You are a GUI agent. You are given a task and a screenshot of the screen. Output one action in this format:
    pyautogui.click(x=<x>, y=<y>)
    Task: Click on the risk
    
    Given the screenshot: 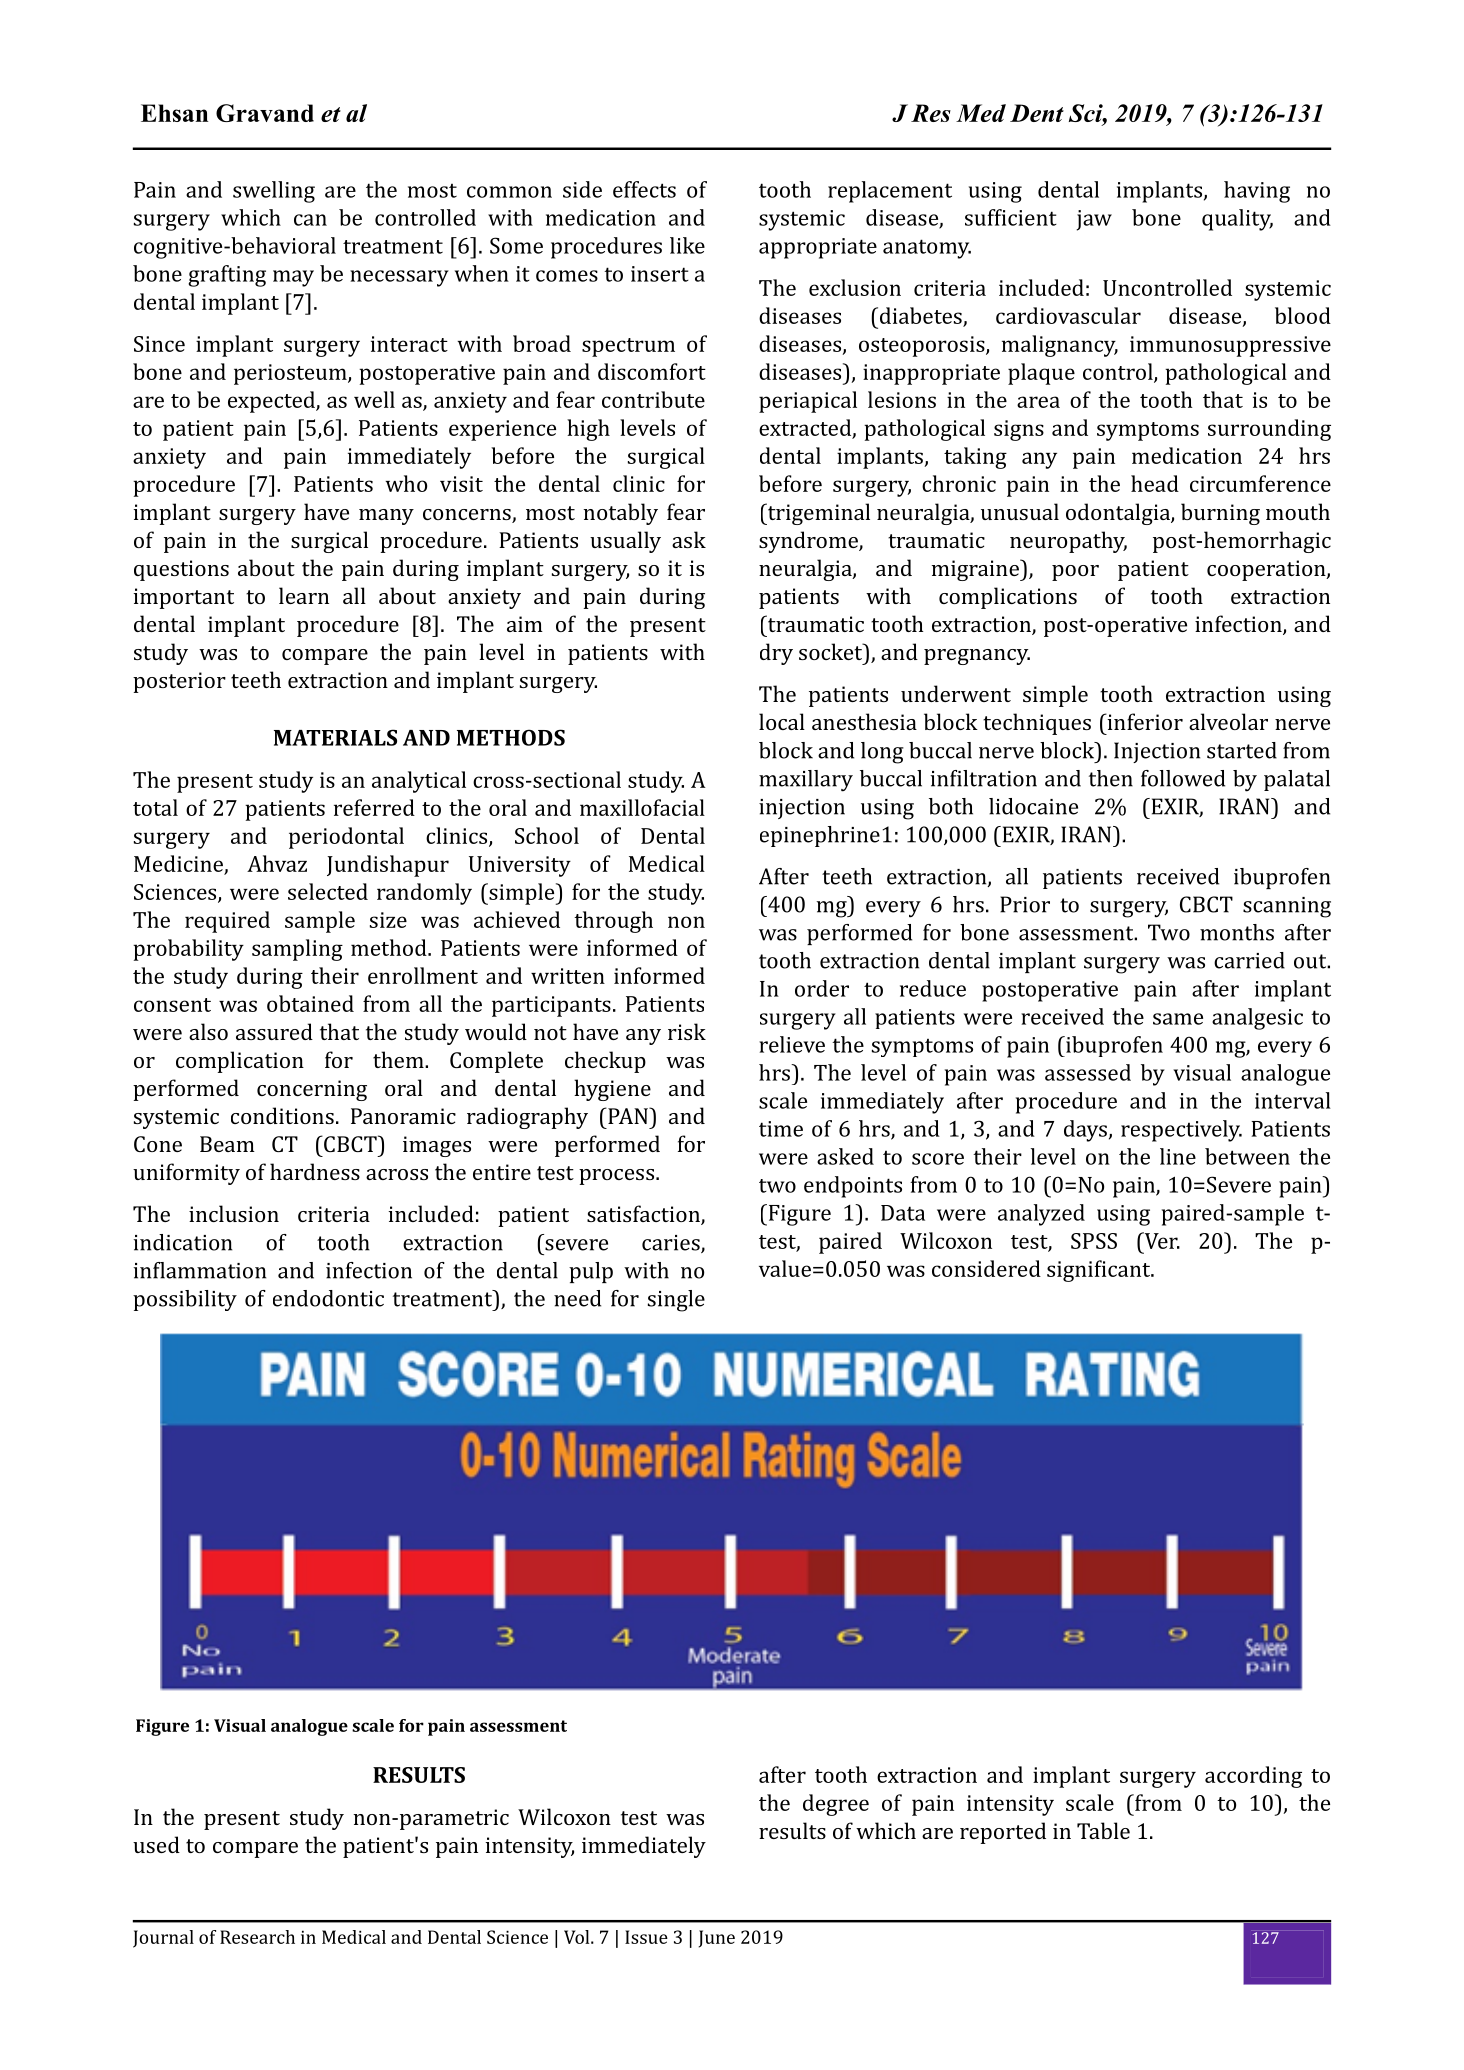 What is the action you would take?
    pyautogui.click(x=687, y=1031)
